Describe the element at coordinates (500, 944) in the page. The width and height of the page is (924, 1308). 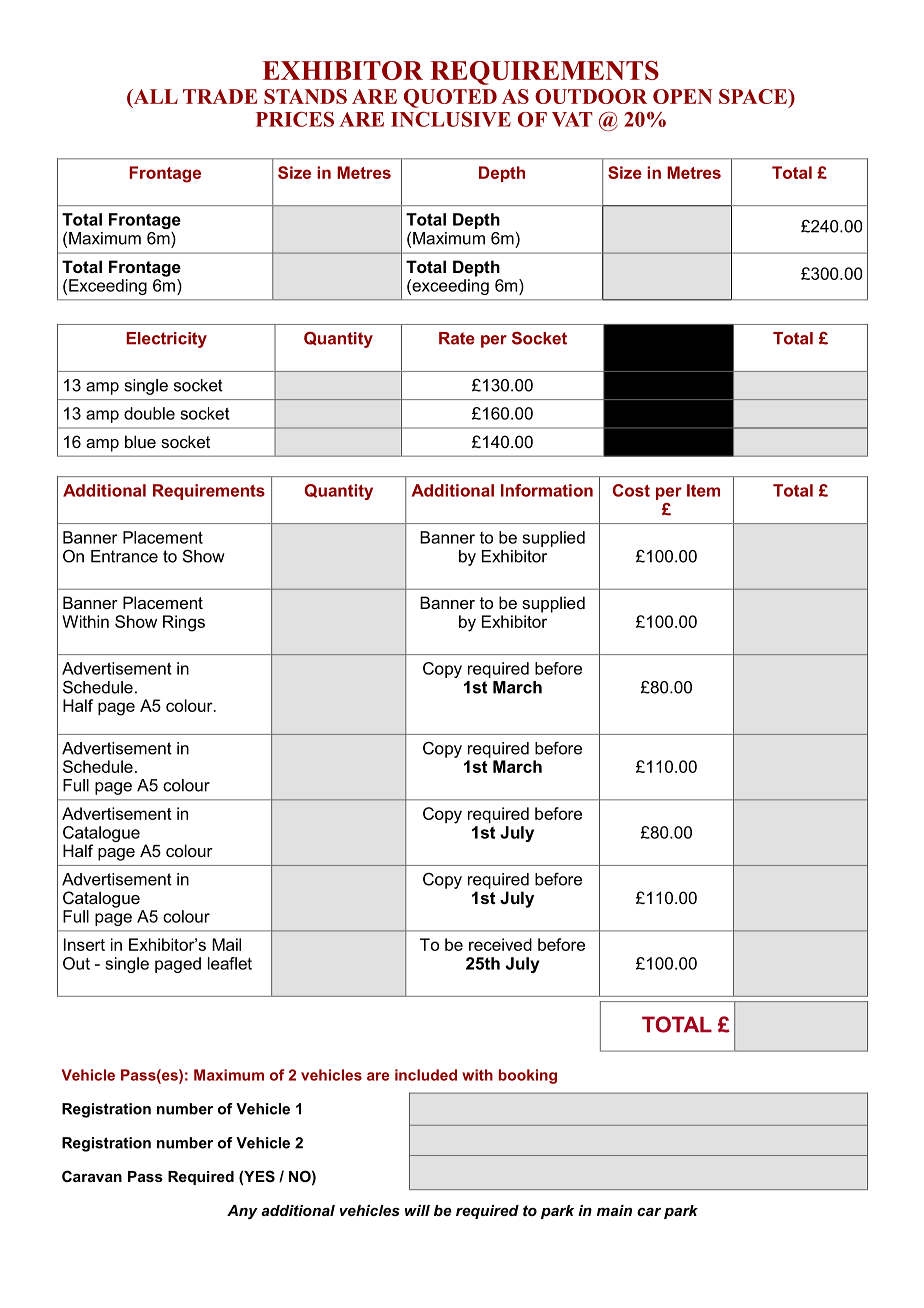
I see `received` at that location.
